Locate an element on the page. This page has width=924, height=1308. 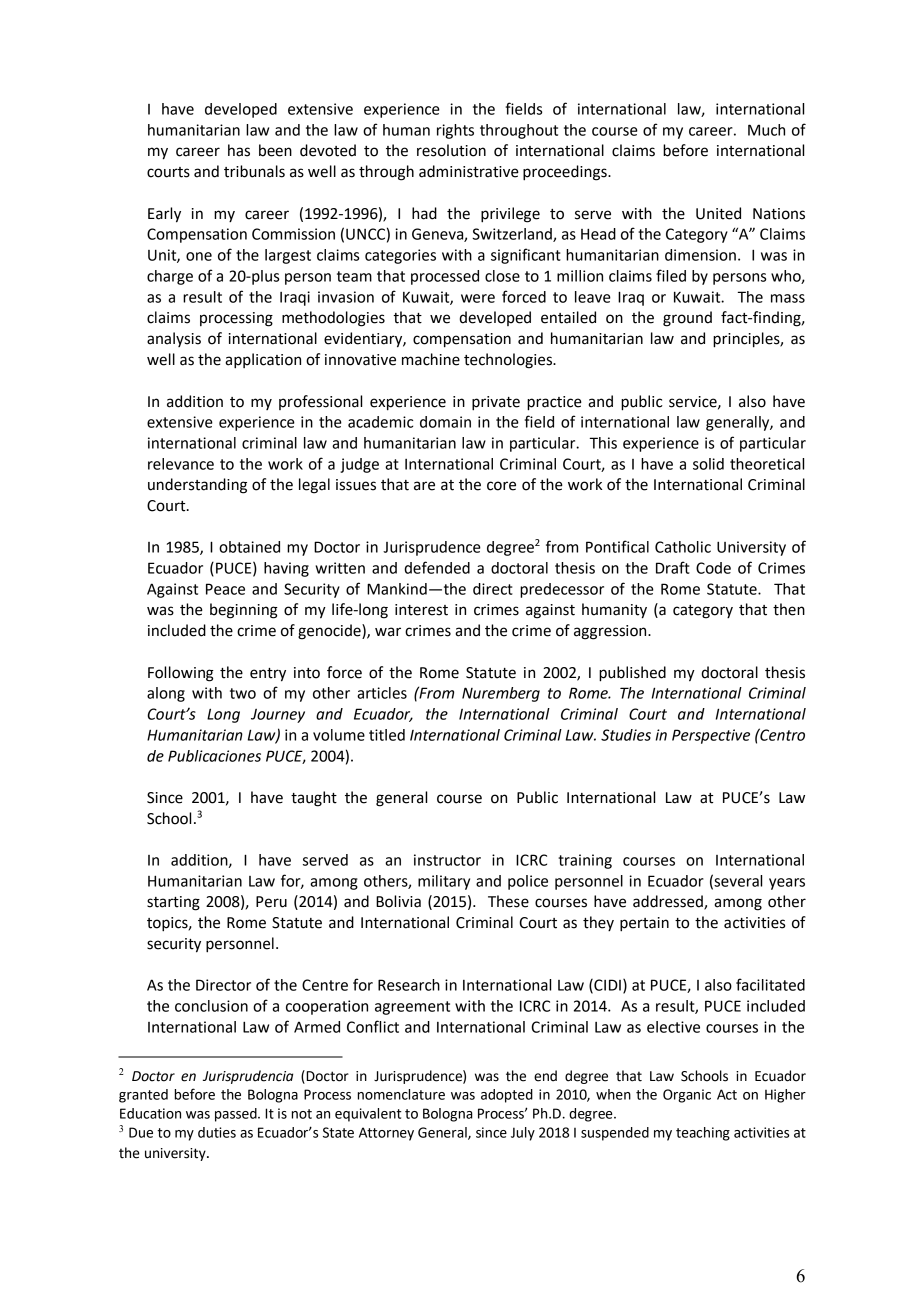
addressed is located at coordinates (669, 902).
